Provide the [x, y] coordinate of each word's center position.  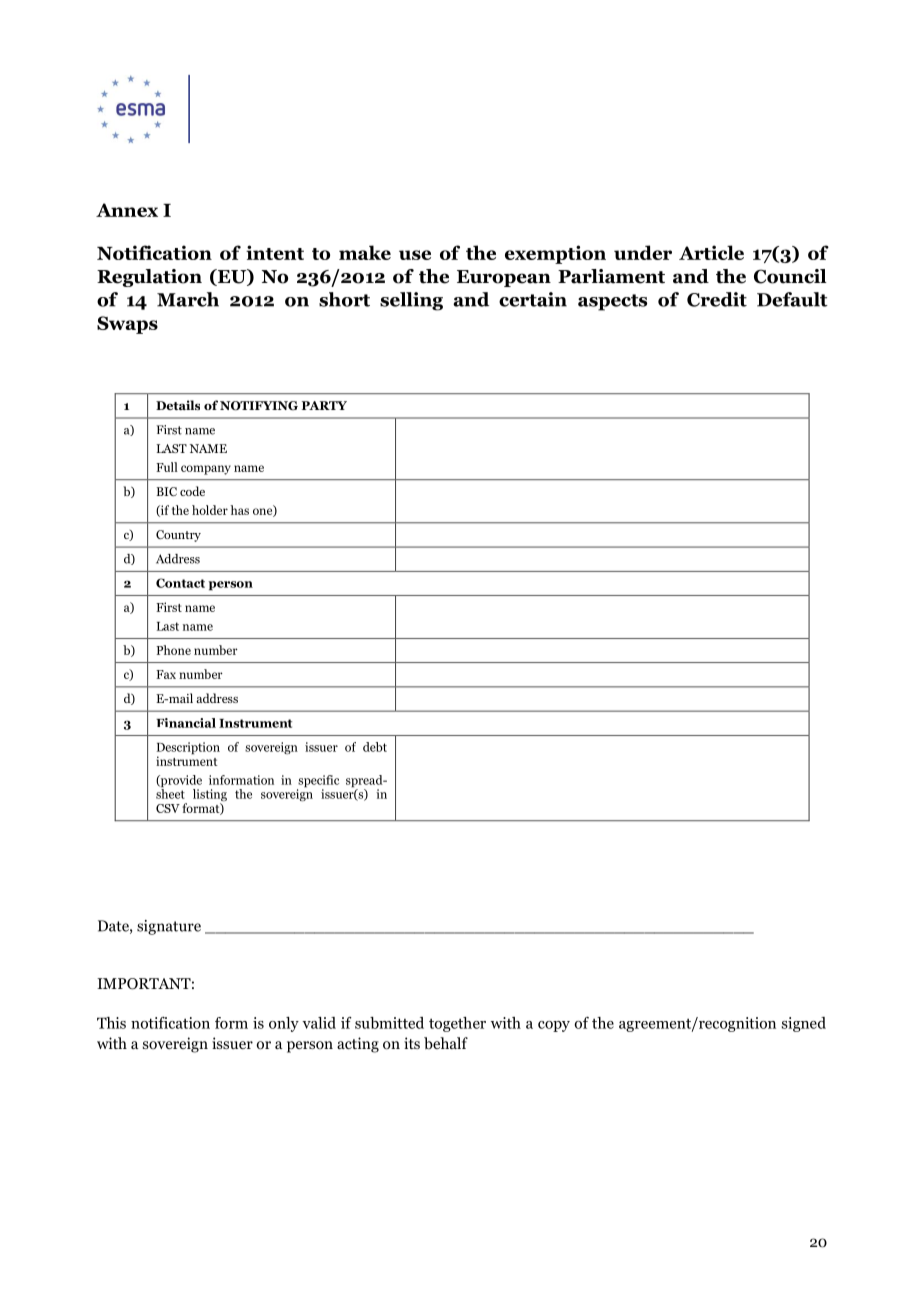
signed [804, 1024]
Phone [173, 650]
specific [318, 782]
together [457, 1024]
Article [711, 252]
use [415, 255]
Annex [127, 210]
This [111, 1023]
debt [375, 747]
